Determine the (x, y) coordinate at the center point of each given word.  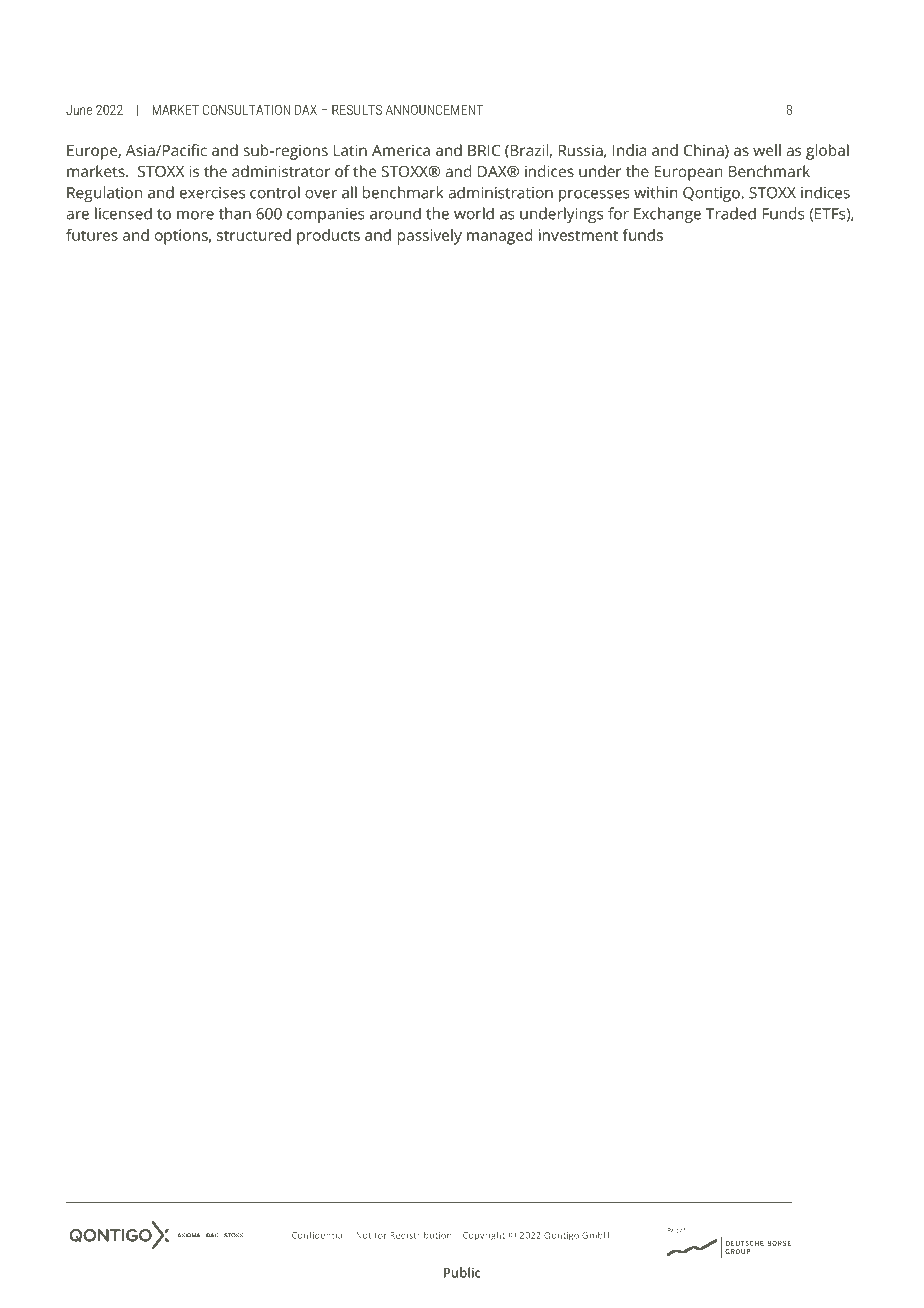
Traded (731, 213)
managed (499, 237)
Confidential (318, 1235)
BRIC (484, 150)
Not (363, 1235)
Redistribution (421, 1235)
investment (578, 235)
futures (92, 235)
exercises (212, 193)
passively (430, 237)
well (767, 150)
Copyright (484, 1236)
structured (254, 235)
